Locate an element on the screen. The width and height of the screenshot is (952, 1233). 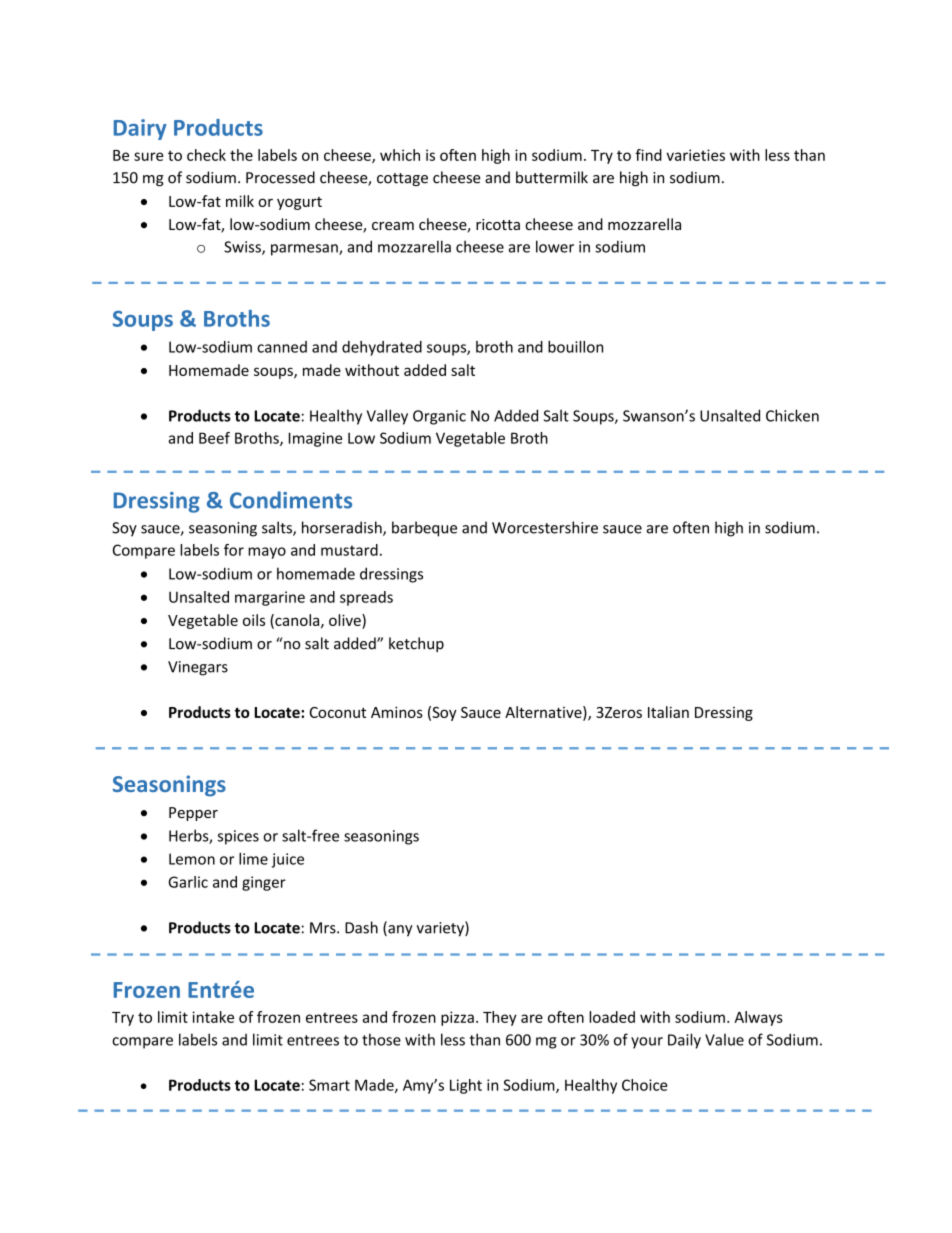
Italian is located at coordinates (668, 712).
